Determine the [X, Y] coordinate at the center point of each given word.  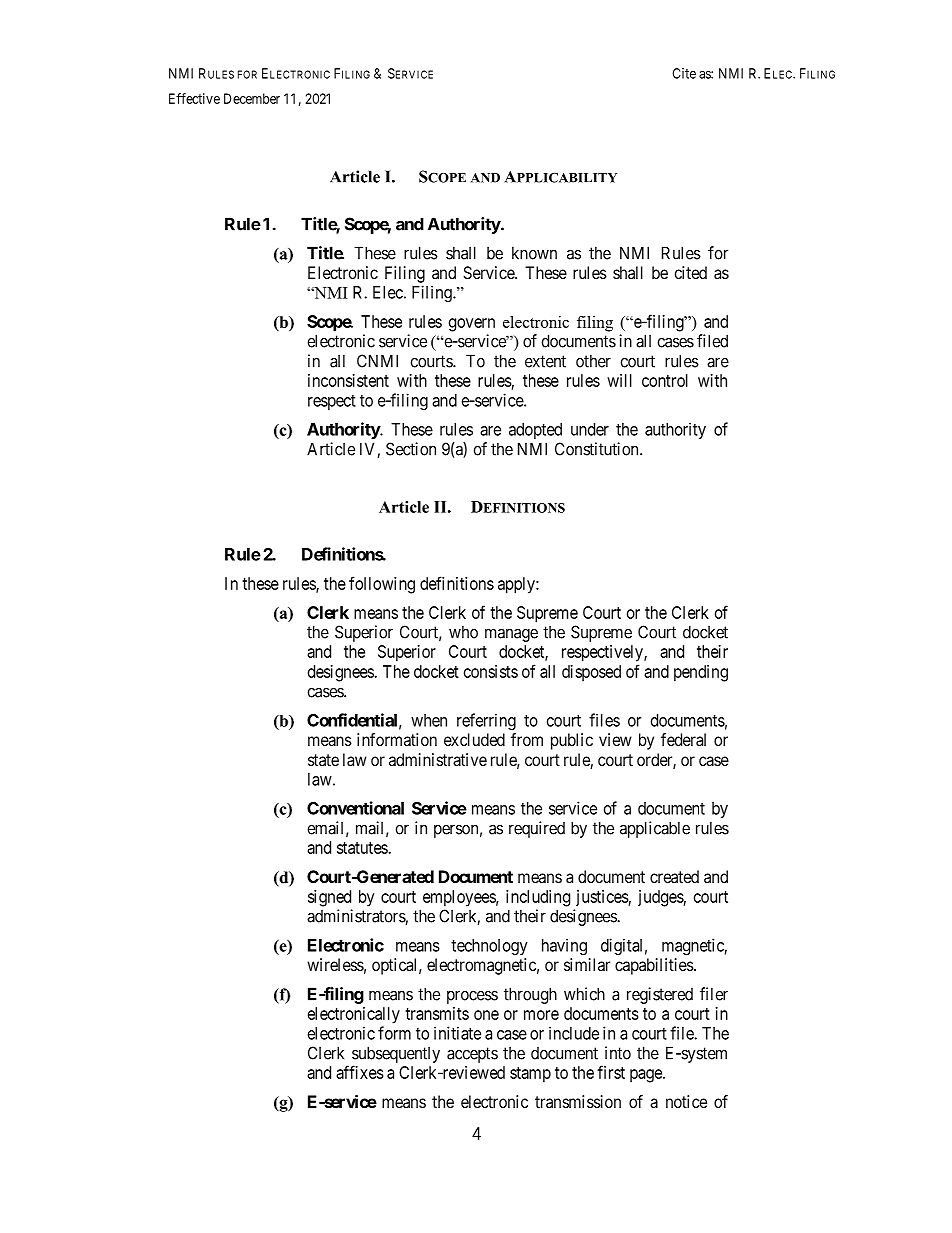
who [463, 632]
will [619, 380]
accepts [472, 1055]
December [252, 98]
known [534, 253]
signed [329, 898]
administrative [438, 759]
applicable [655, 829]
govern [472, 325]
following [382, 585]
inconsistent [348, 380]
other [593, 361]
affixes [360, 1072]
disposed [591, 673]
